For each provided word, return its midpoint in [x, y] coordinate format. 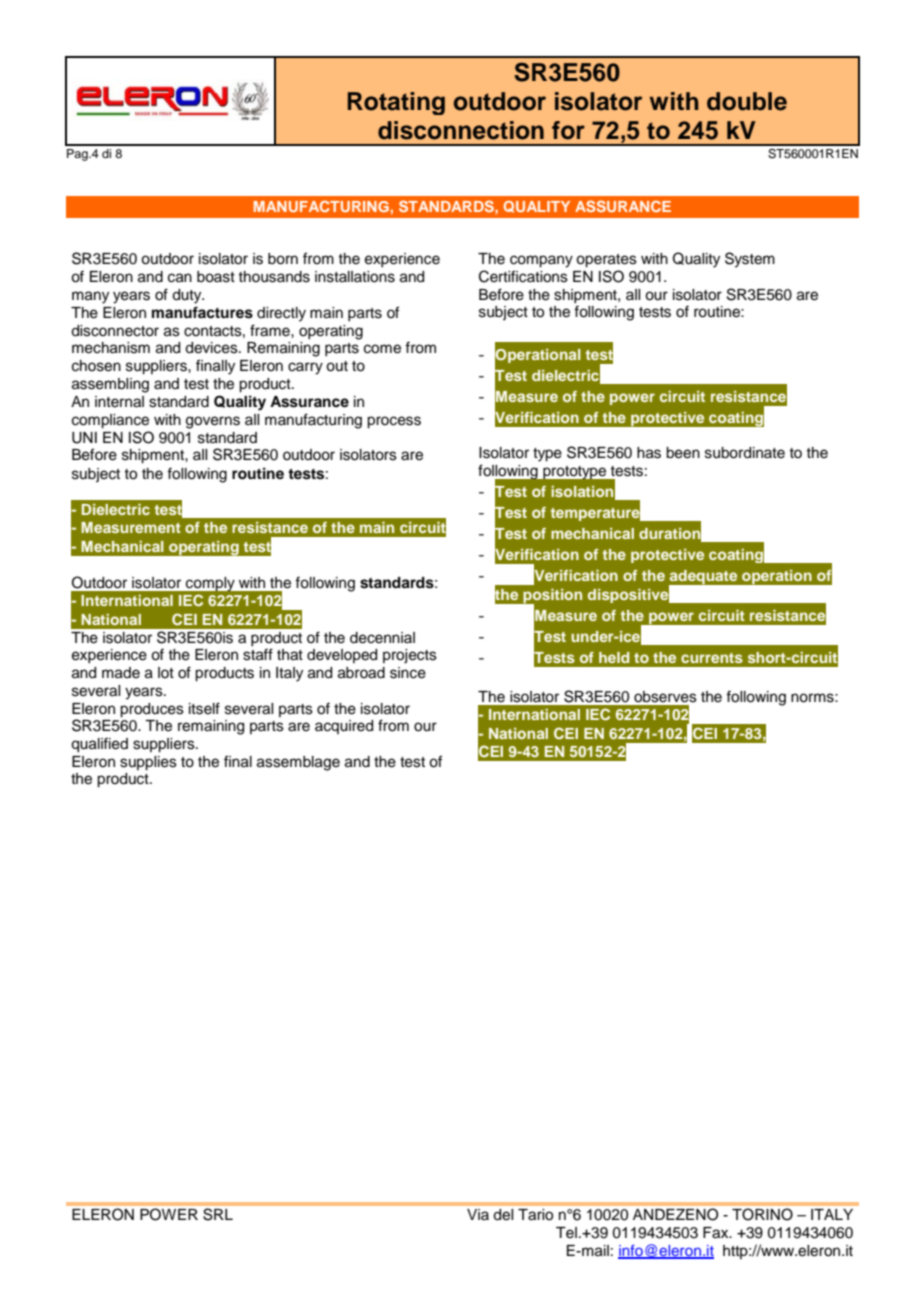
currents [712, 658]
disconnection [461, 130]
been [683, 453]
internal [119, 402]
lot [166, 672]
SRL [218, 1214]
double [747, 101]
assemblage [298, 763]
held [614, 657]
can [180, 278]
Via [478, 1214]
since [408, 673]
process [394, 422]
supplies [148, 763]
